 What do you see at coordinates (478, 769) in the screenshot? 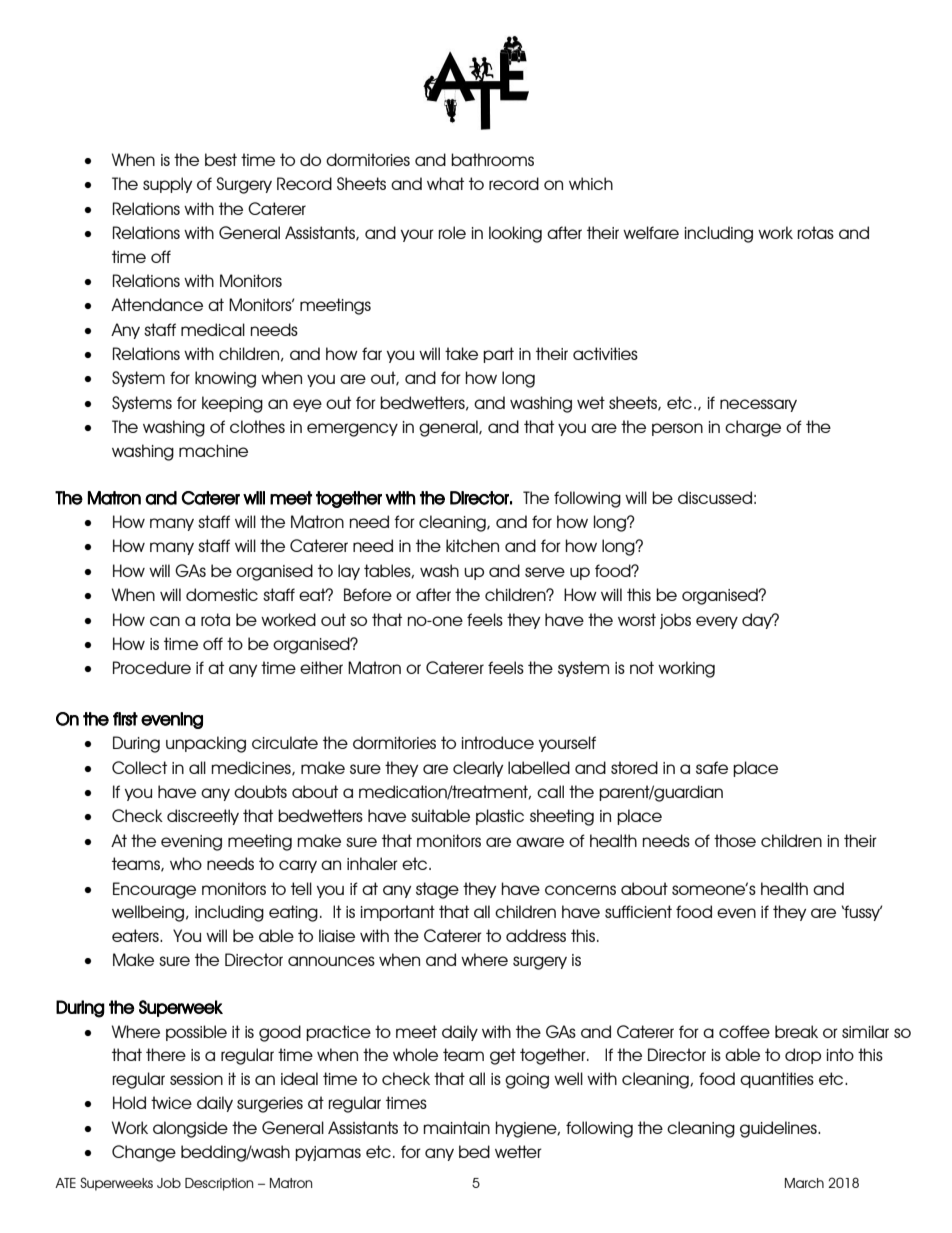
I see `clearly` at bounding box center [478, 769].
